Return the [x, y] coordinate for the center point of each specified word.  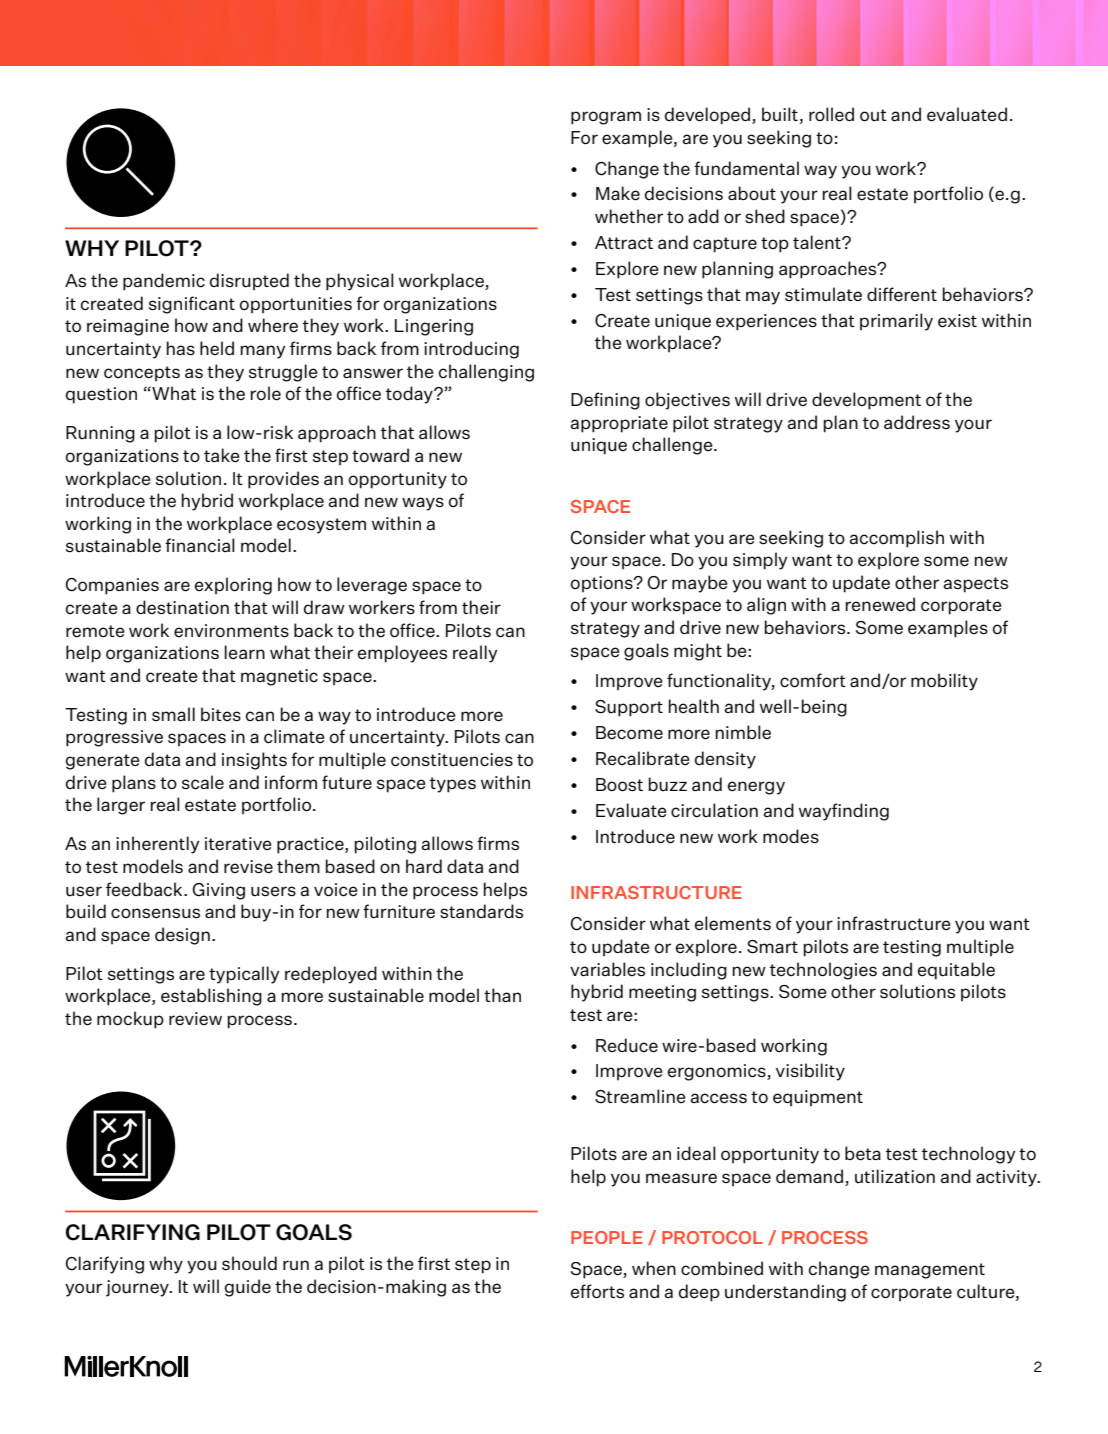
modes [791, 836]
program [606, 118]
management [930, 1271]
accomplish [896, 539]
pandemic [164, 282]
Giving [218, 891]
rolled [831, 114]
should [249, 1263]
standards [481, 911]
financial [200, 545]
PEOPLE [607, 1237]
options [603, 584]
